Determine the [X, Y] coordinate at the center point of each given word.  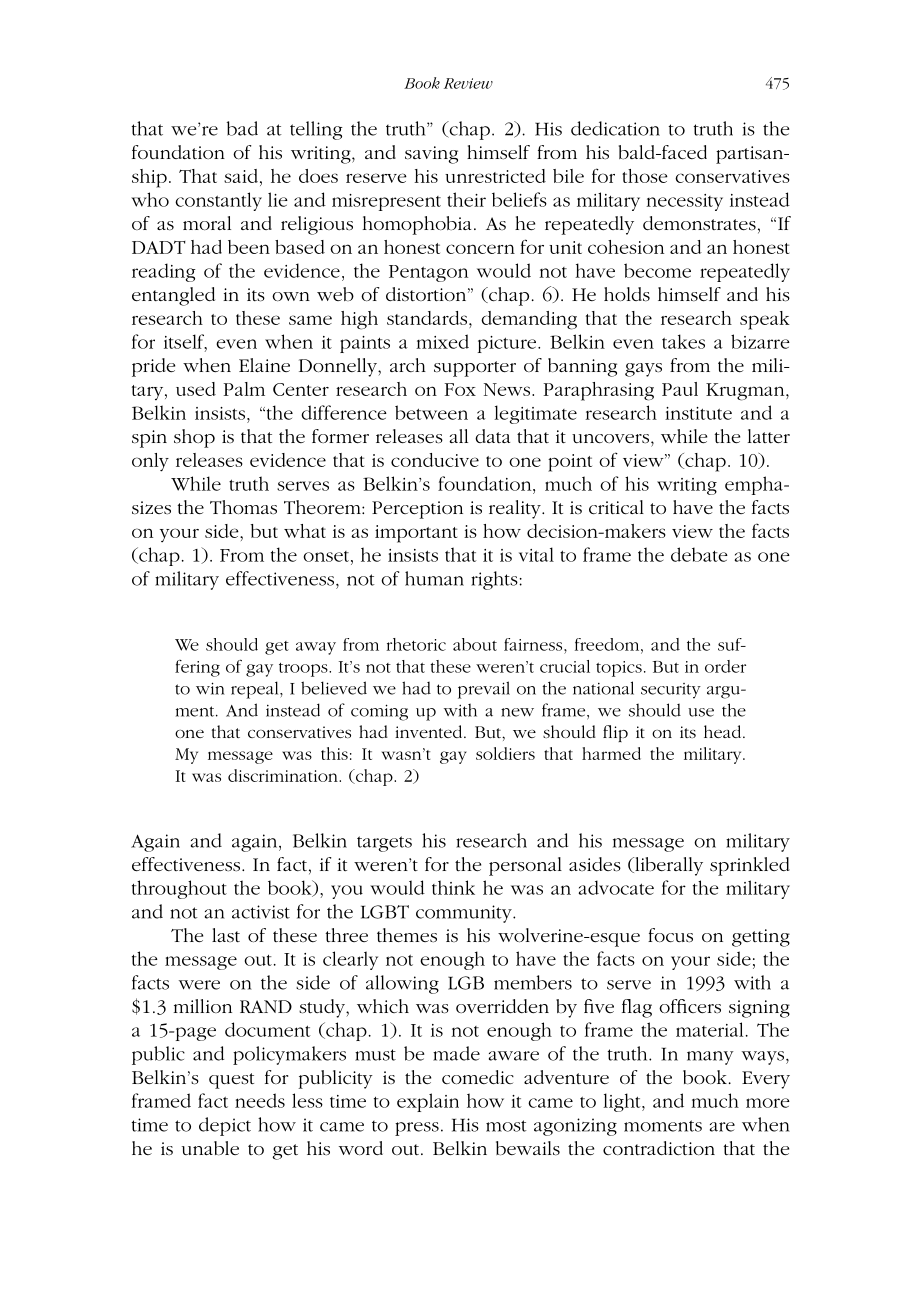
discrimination [284, 775]
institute [698, 413]
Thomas [243, 507]
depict [225, 1126]
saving [431, 155]
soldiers [505, 753]
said [241, 176]
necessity [684, 202]
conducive [435, 460]
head [724, 731]
